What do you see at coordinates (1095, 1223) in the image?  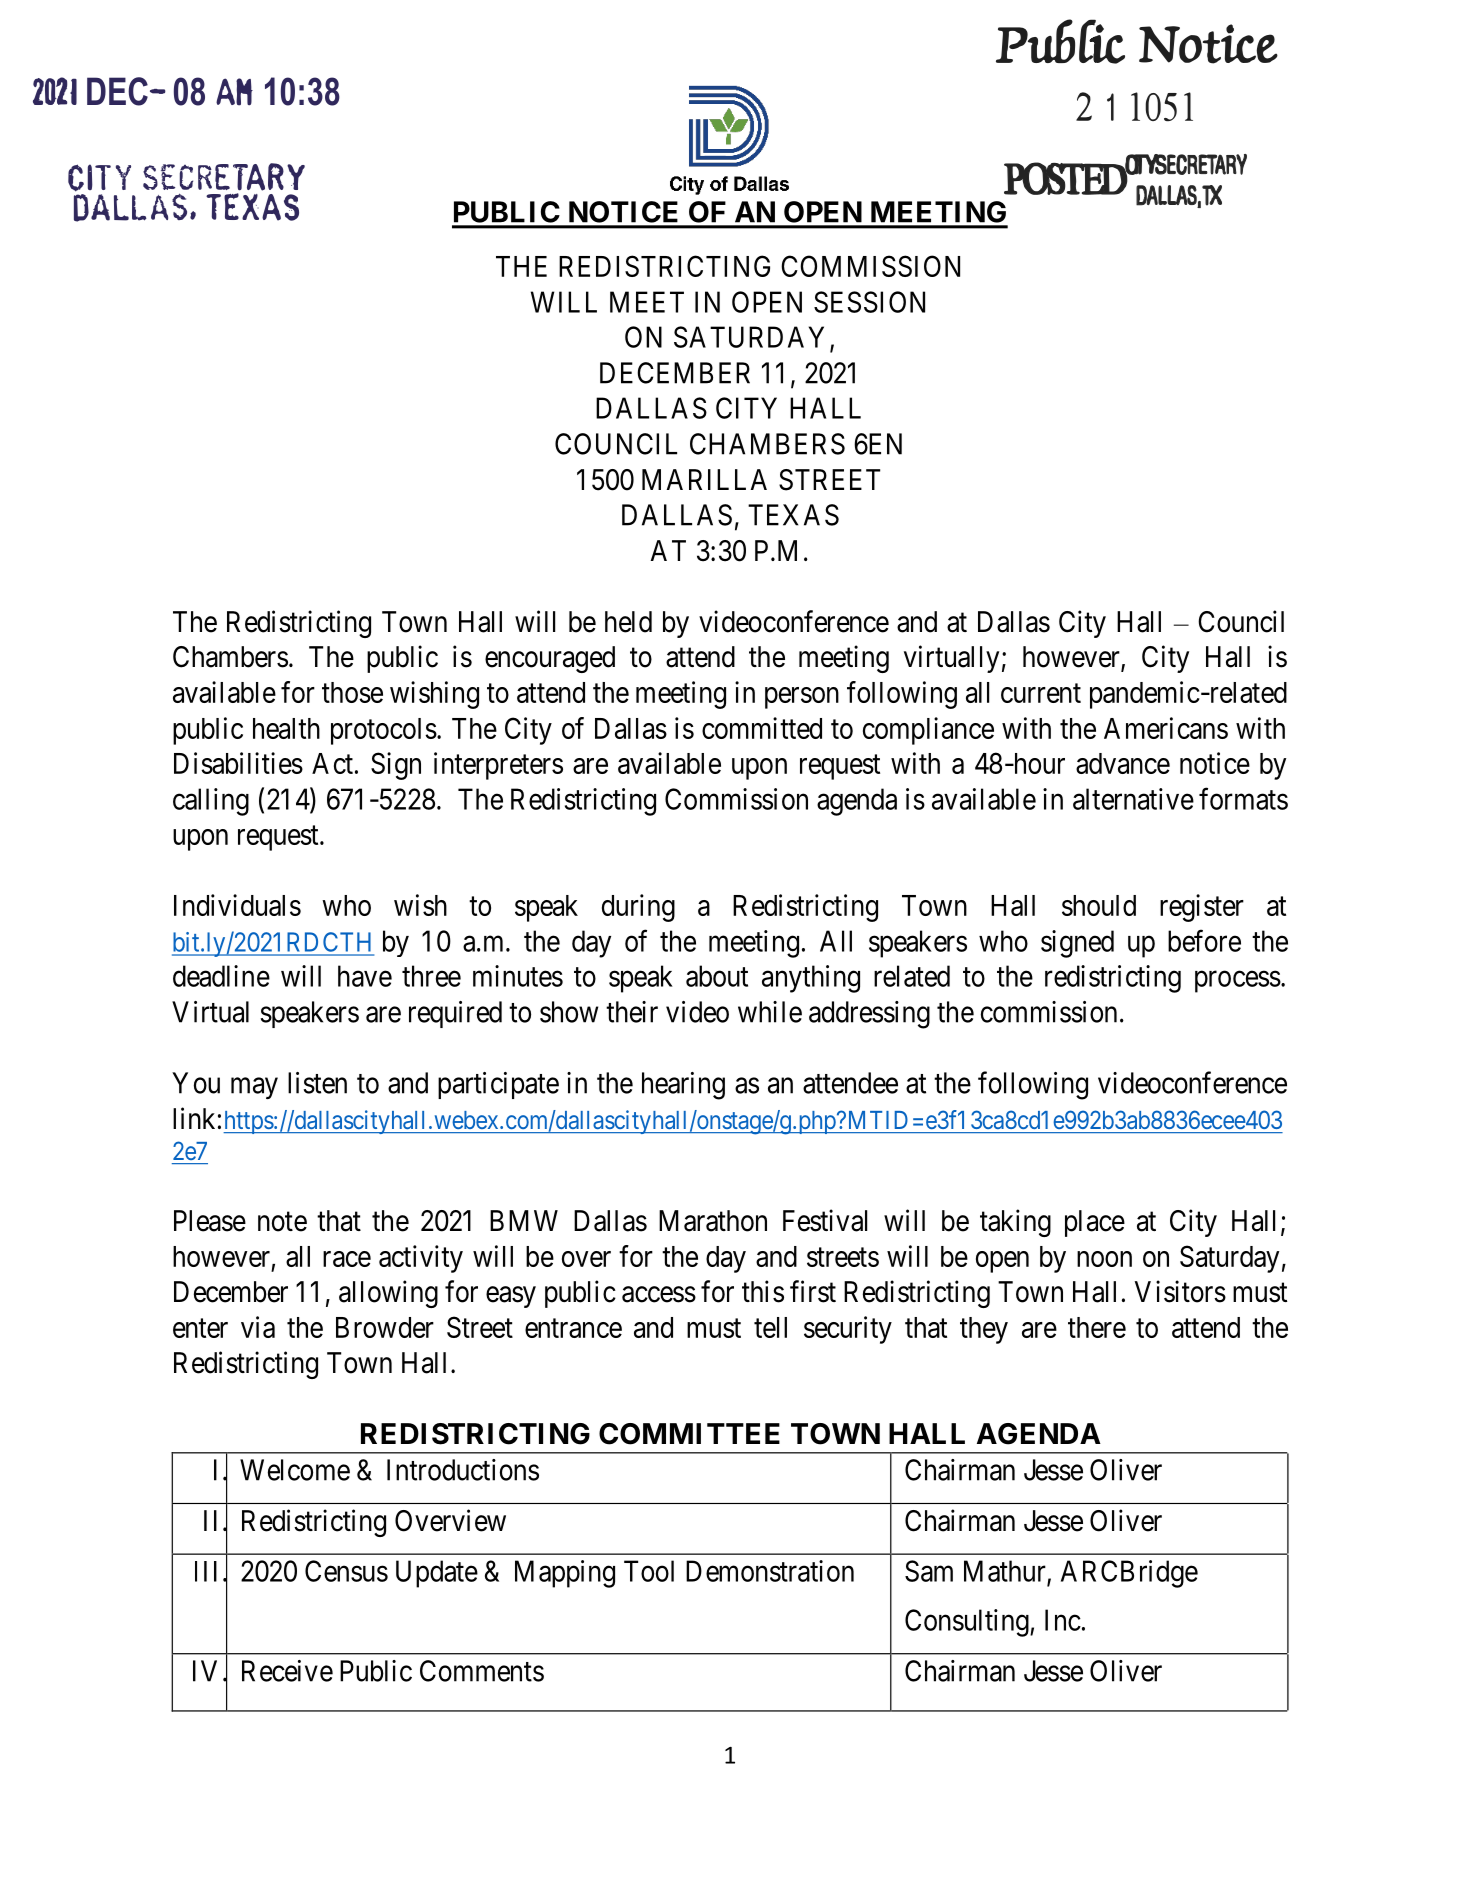 I see `place` at bounding box center [1095, 1223].
